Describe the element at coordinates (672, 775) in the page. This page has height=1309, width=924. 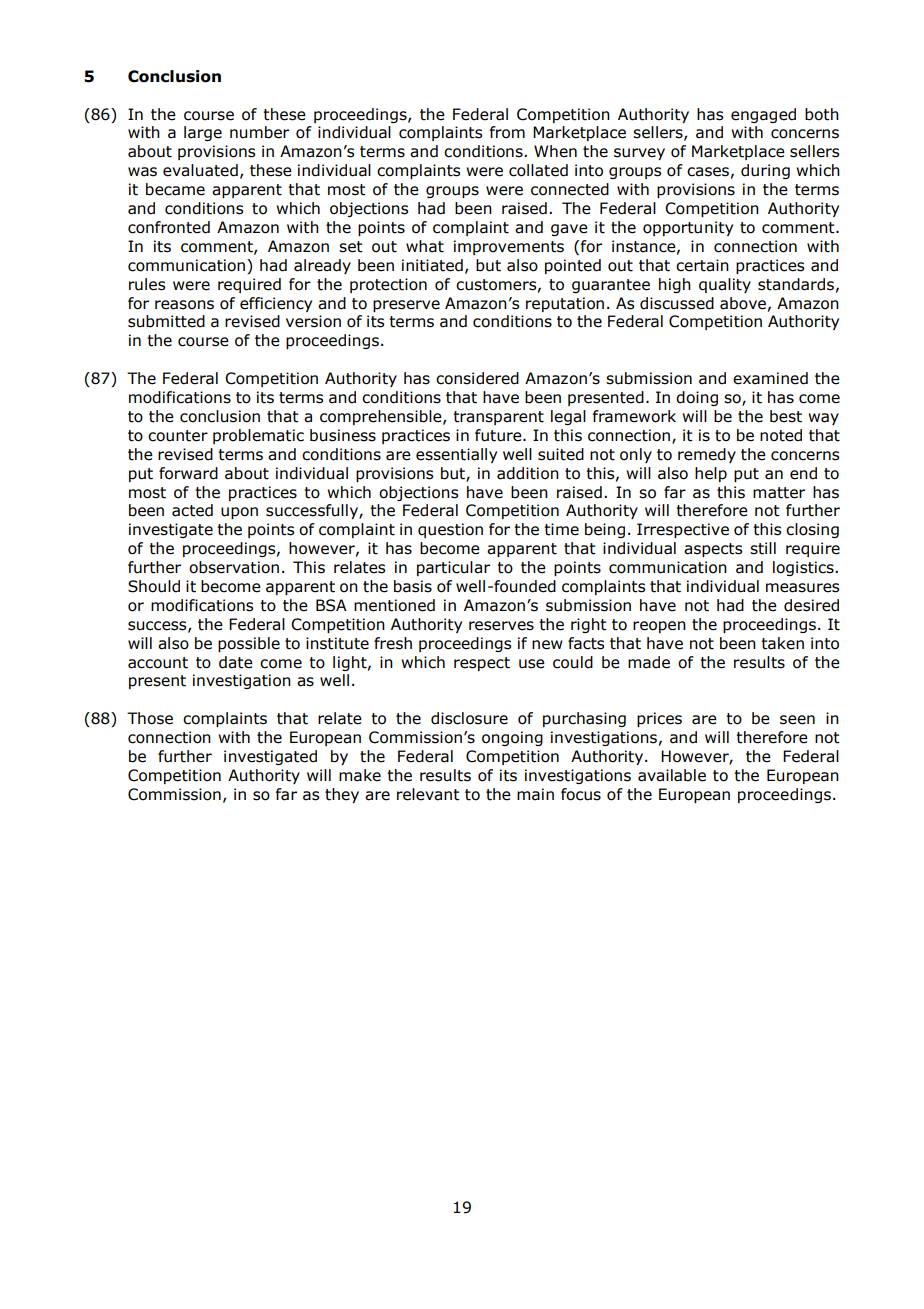
I see `available` at that location.
